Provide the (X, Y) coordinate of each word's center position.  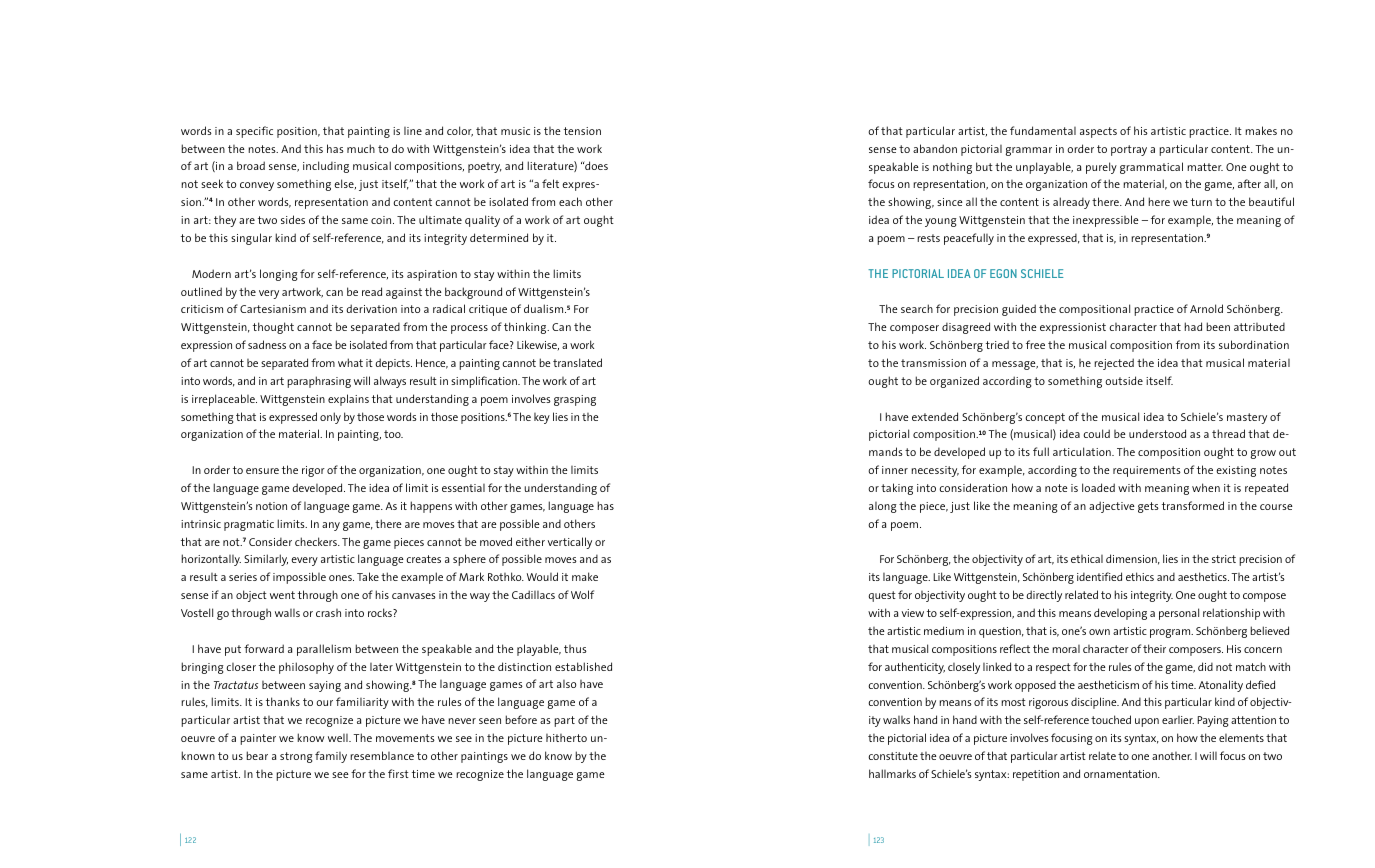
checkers (317, 541)
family (331, 757)
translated (577, 362)
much (361, 148)
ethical (1087, 559)
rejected (1114, 364)
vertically (570, 543)
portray (1129, 150)
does (595, 165)
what (350, 362)
